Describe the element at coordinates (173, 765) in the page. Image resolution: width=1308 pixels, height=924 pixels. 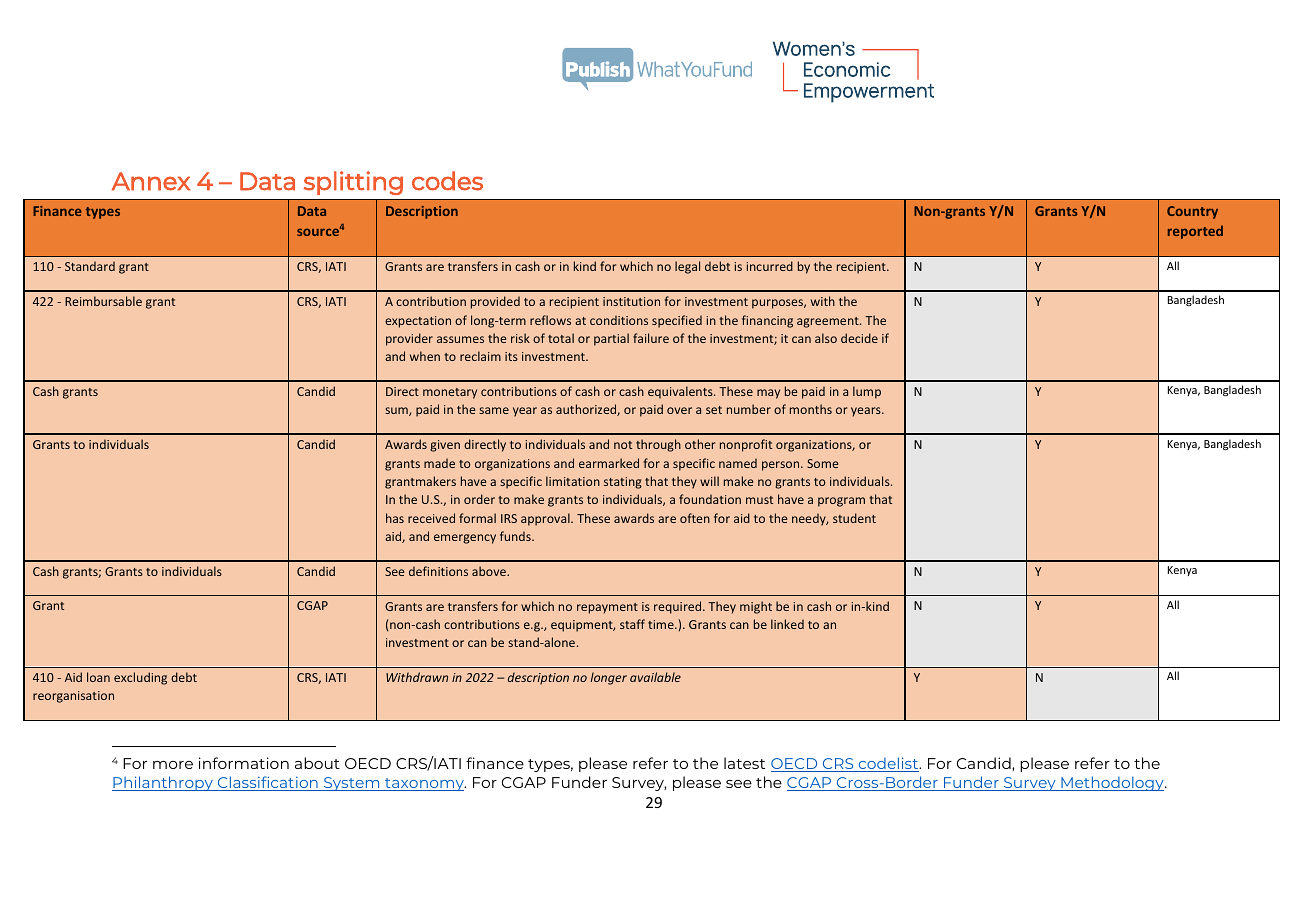
I see `more` at that location.
